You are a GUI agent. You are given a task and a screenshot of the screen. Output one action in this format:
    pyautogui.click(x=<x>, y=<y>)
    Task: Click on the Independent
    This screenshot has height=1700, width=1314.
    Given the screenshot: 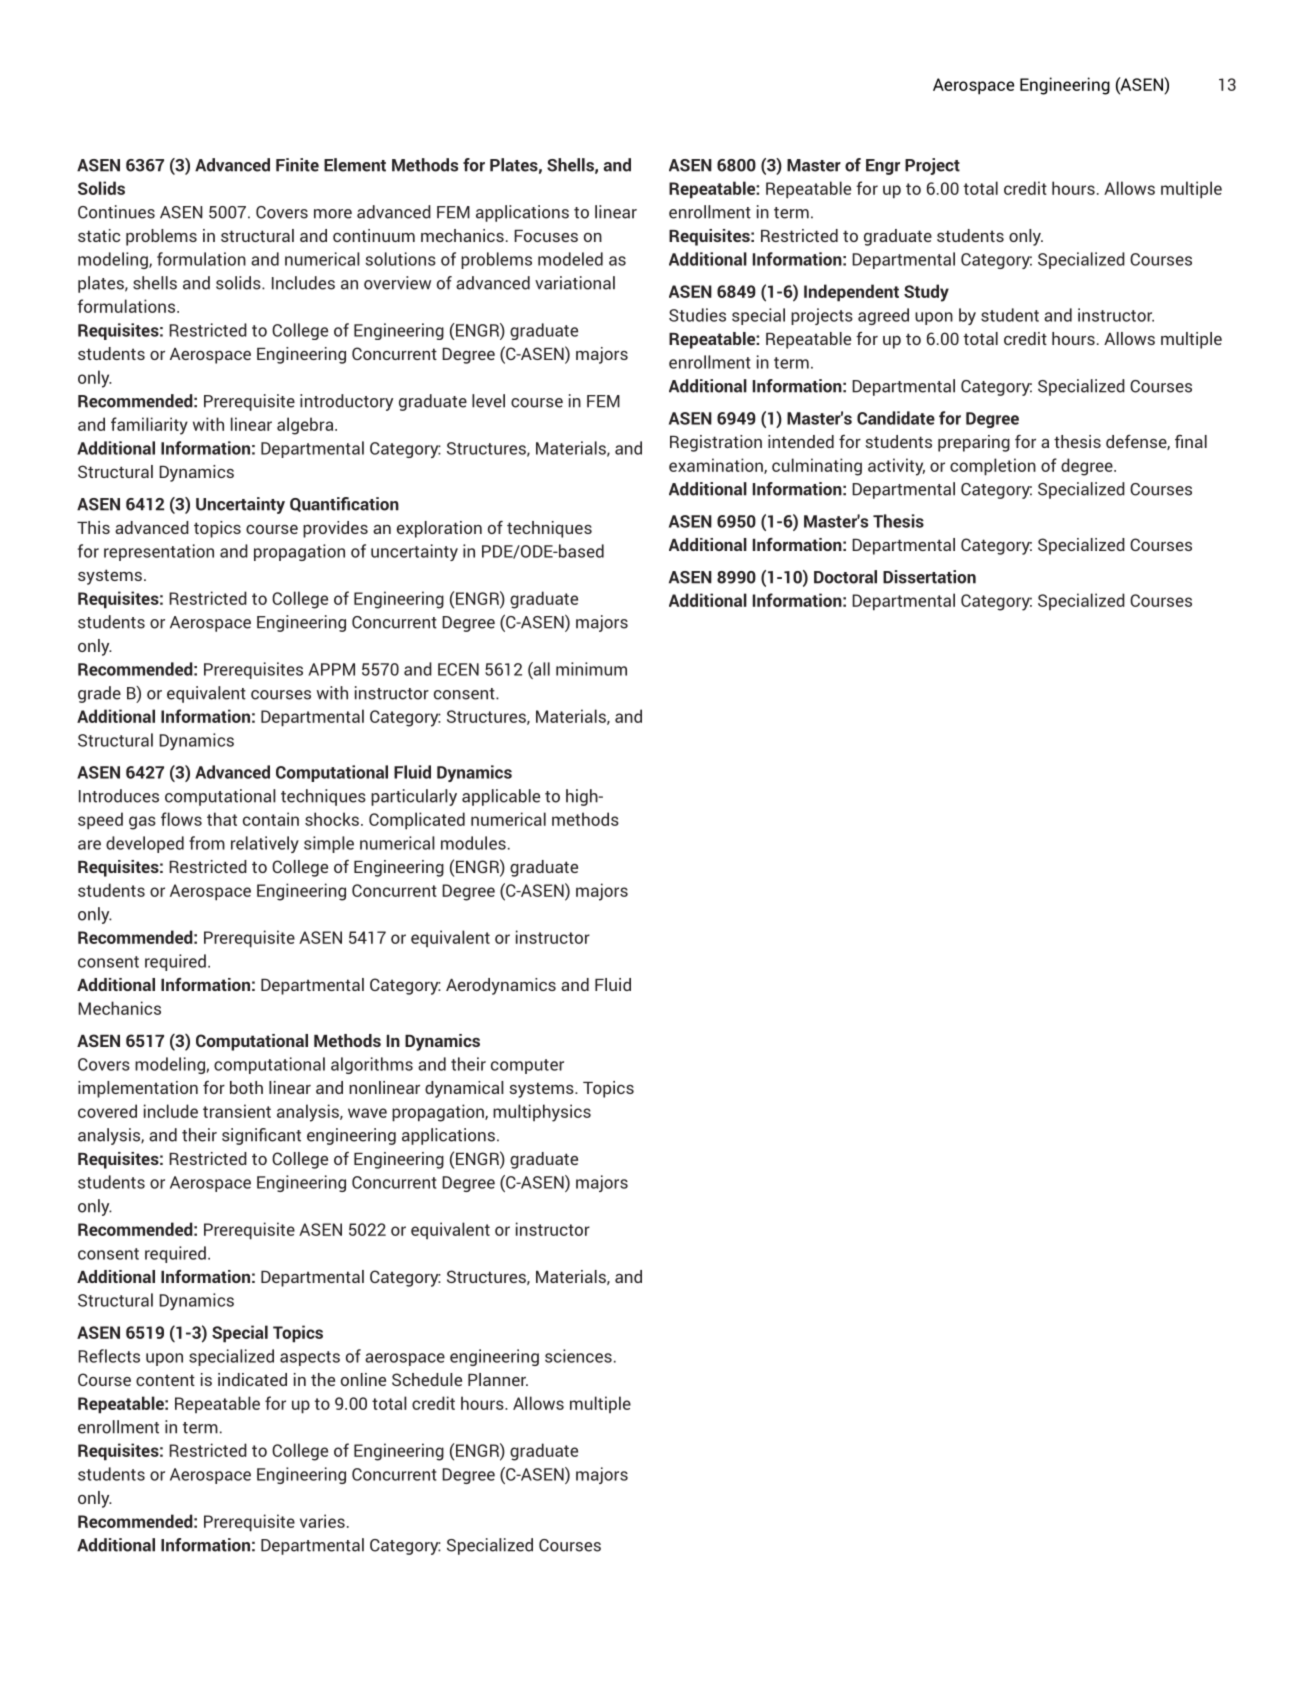 What is the action you would take?
    pyautogui.click(x=851, y=293)
